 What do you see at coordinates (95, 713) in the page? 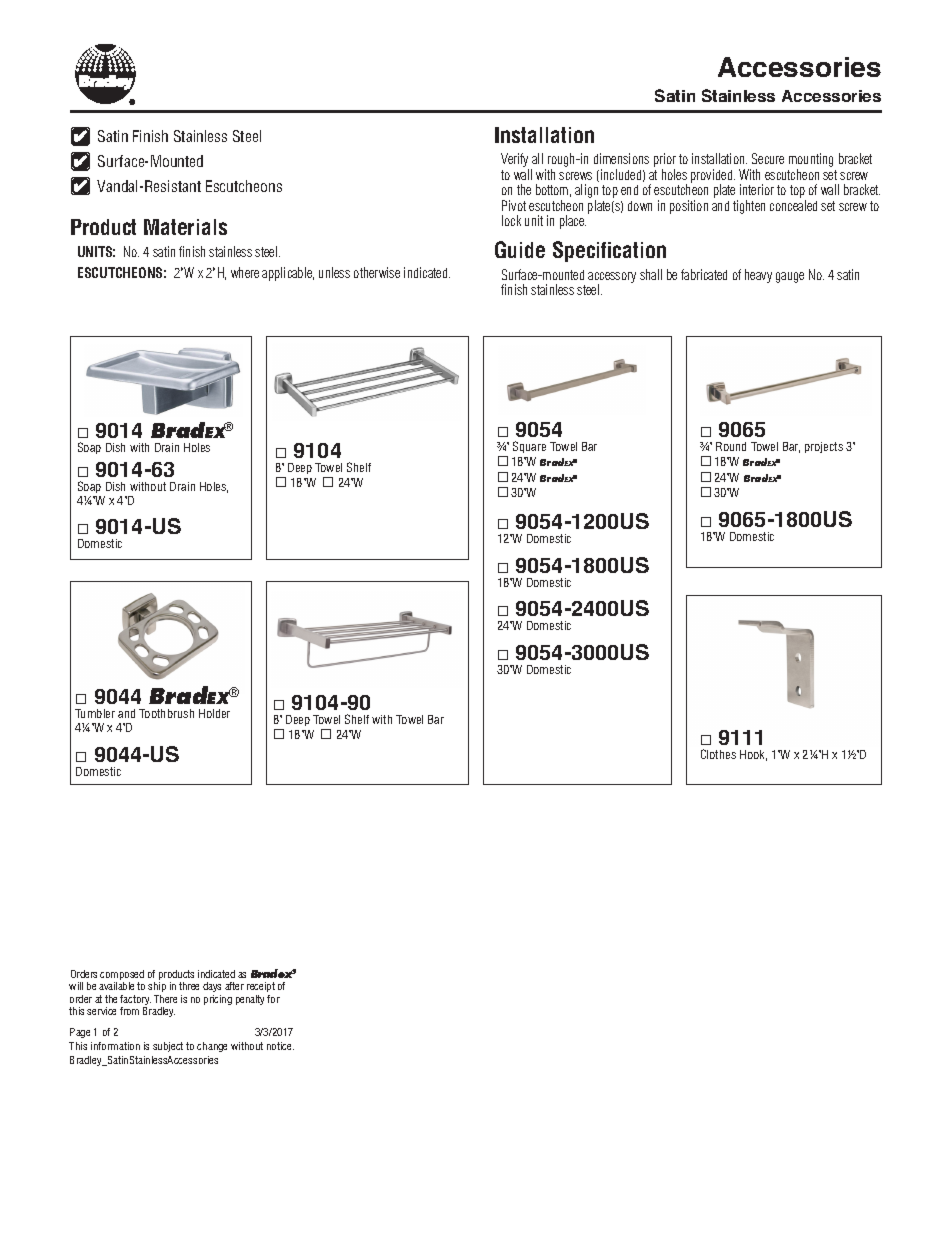
I see `Tumbler` at bounding box center [95, 713].
